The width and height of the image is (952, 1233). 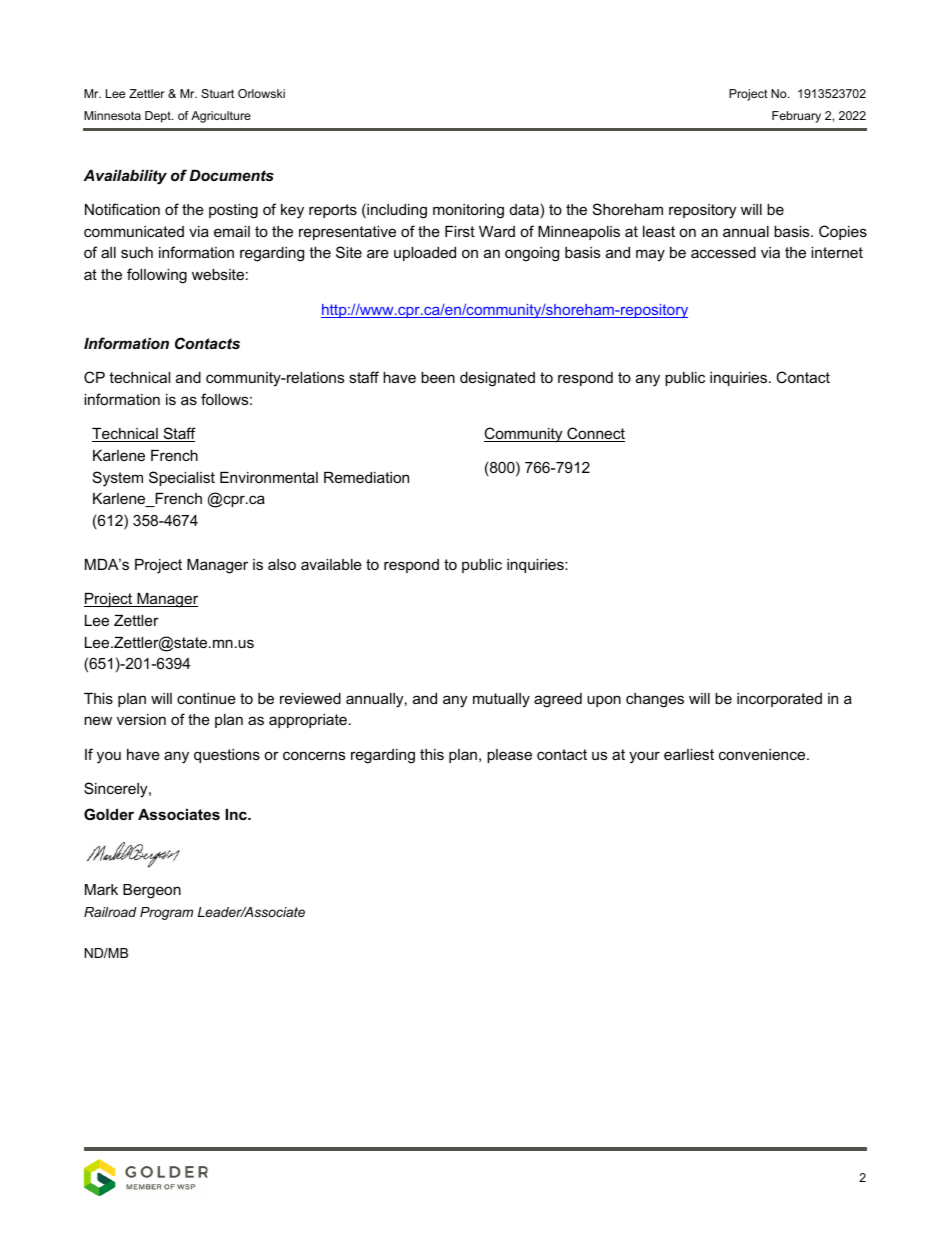 What do you see at coordinates (166, 913) in the image?
I see `Program` at bounding box center [166, 913].
